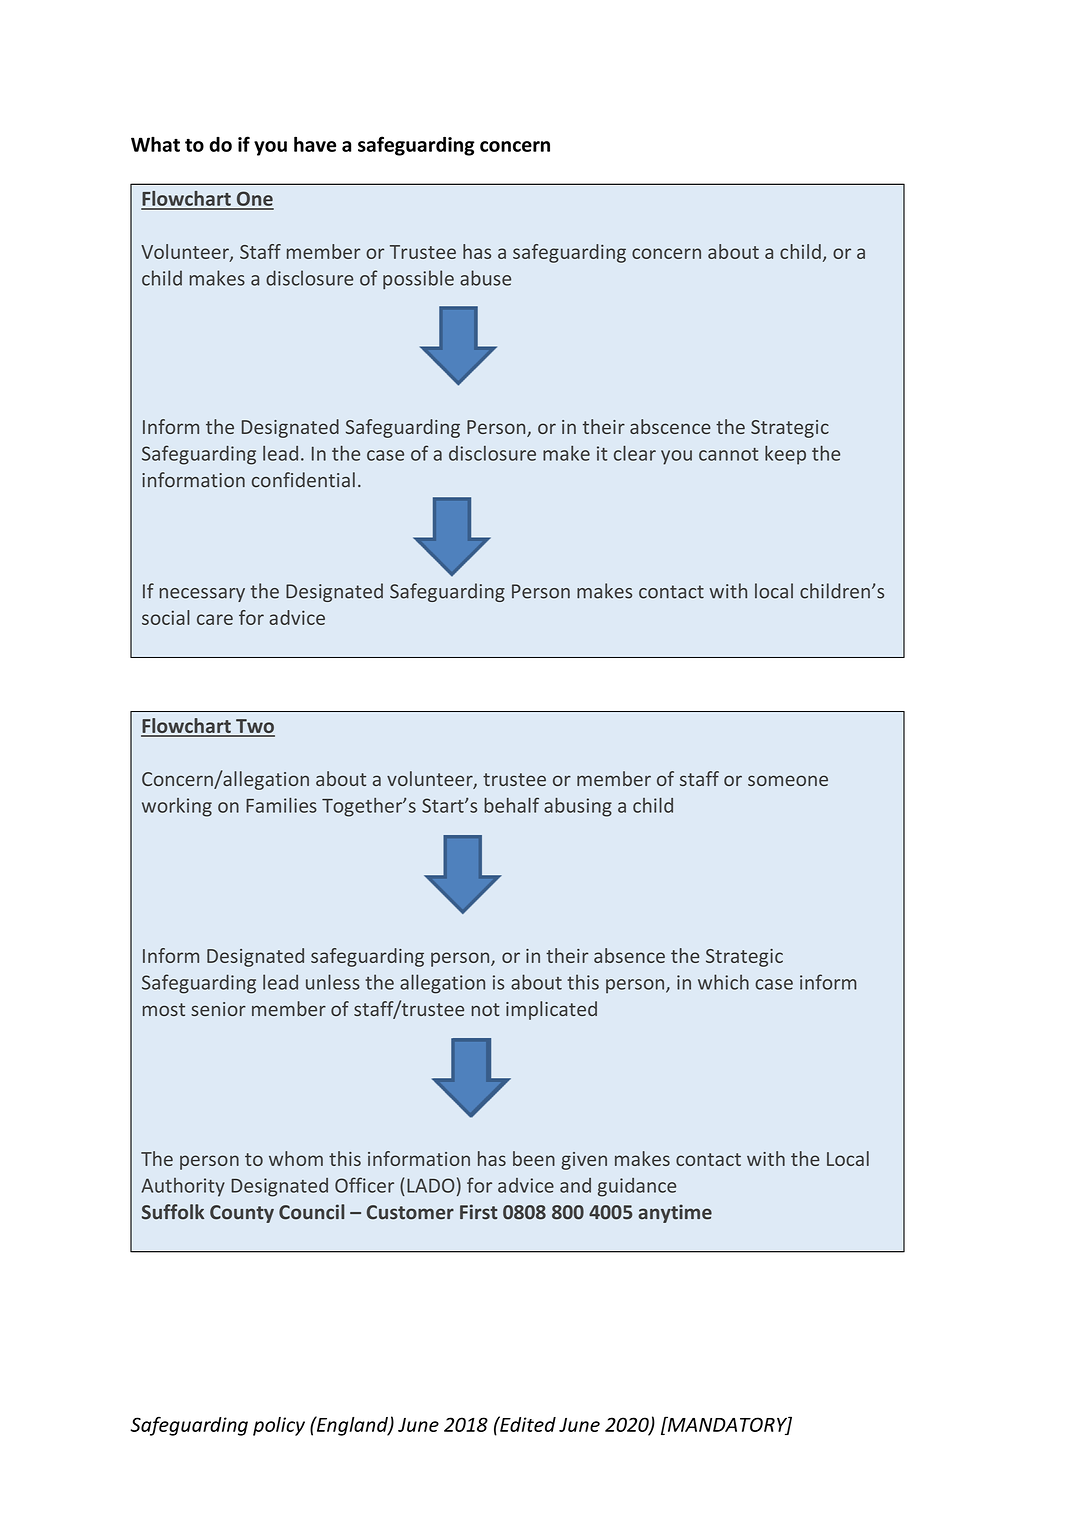 The image size is (1080, 1528). Describe the element at coordinates (183, 1187) in the screenshot. I see `Authority` at that location.
